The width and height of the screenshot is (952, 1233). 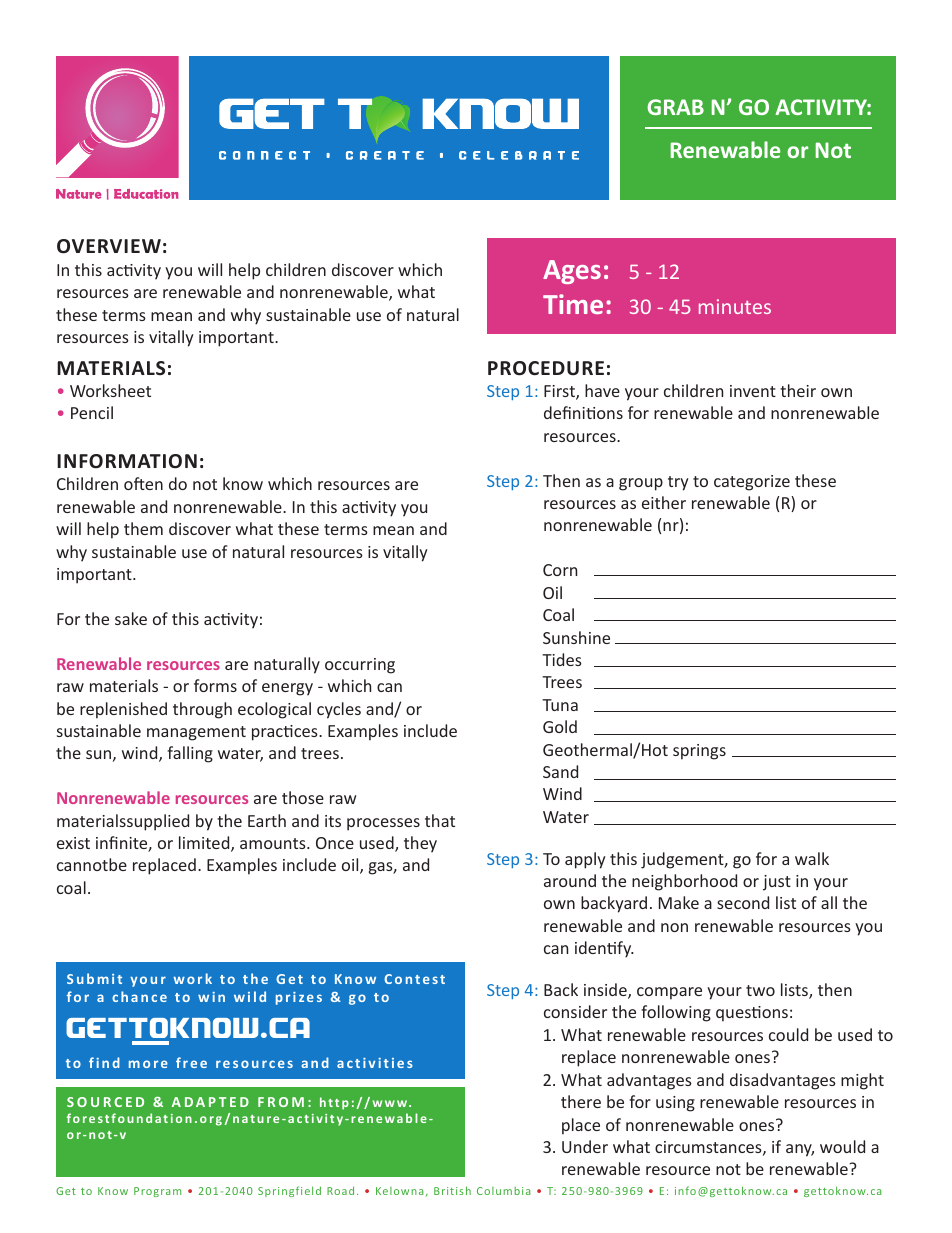 What do you see at coordinates (440, 820) in the screenshot?
I see `that` at bounding box center [440, 820].
